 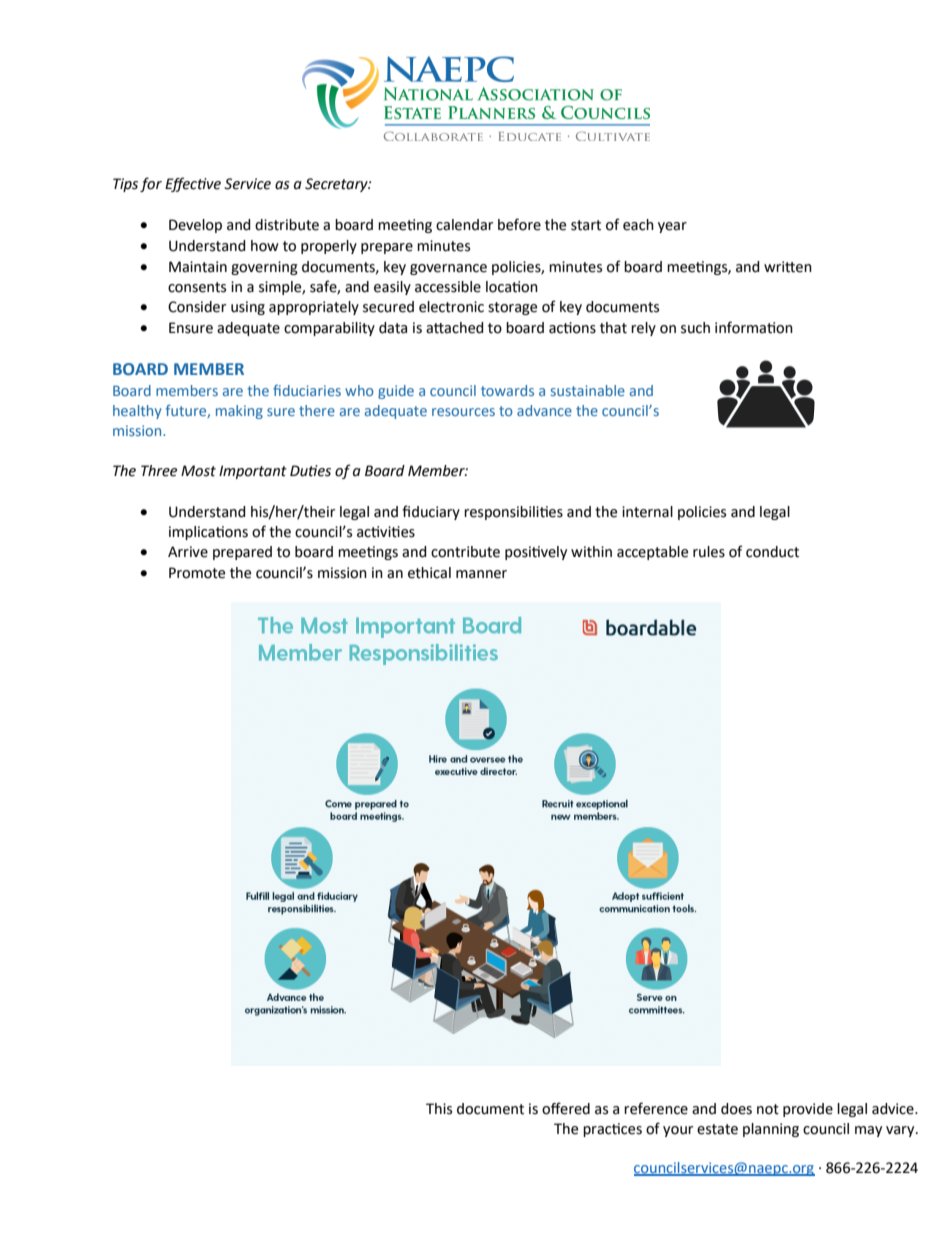 I want to click on This, so click(x=439, y=1109).
